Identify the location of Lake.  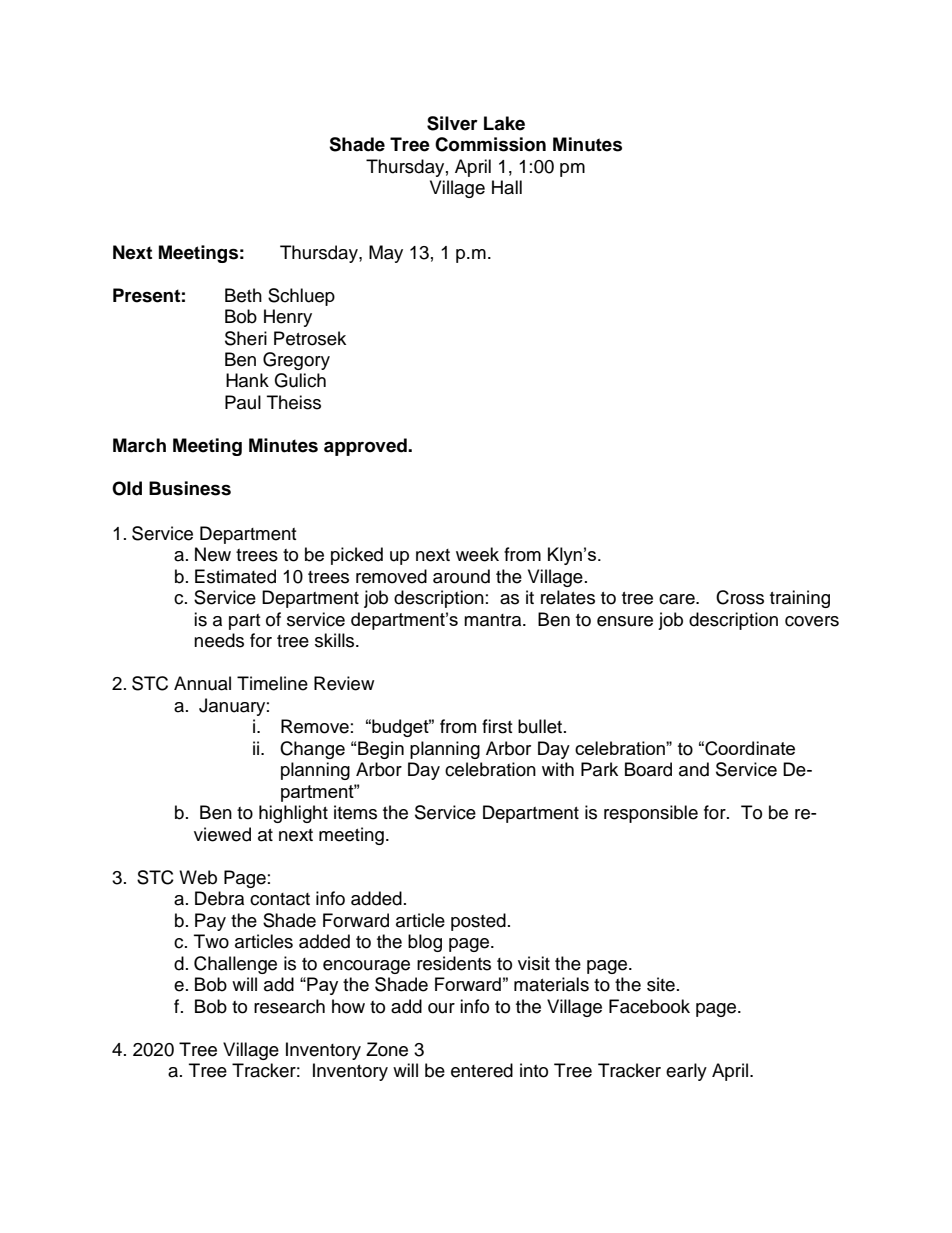
(504, 123).
